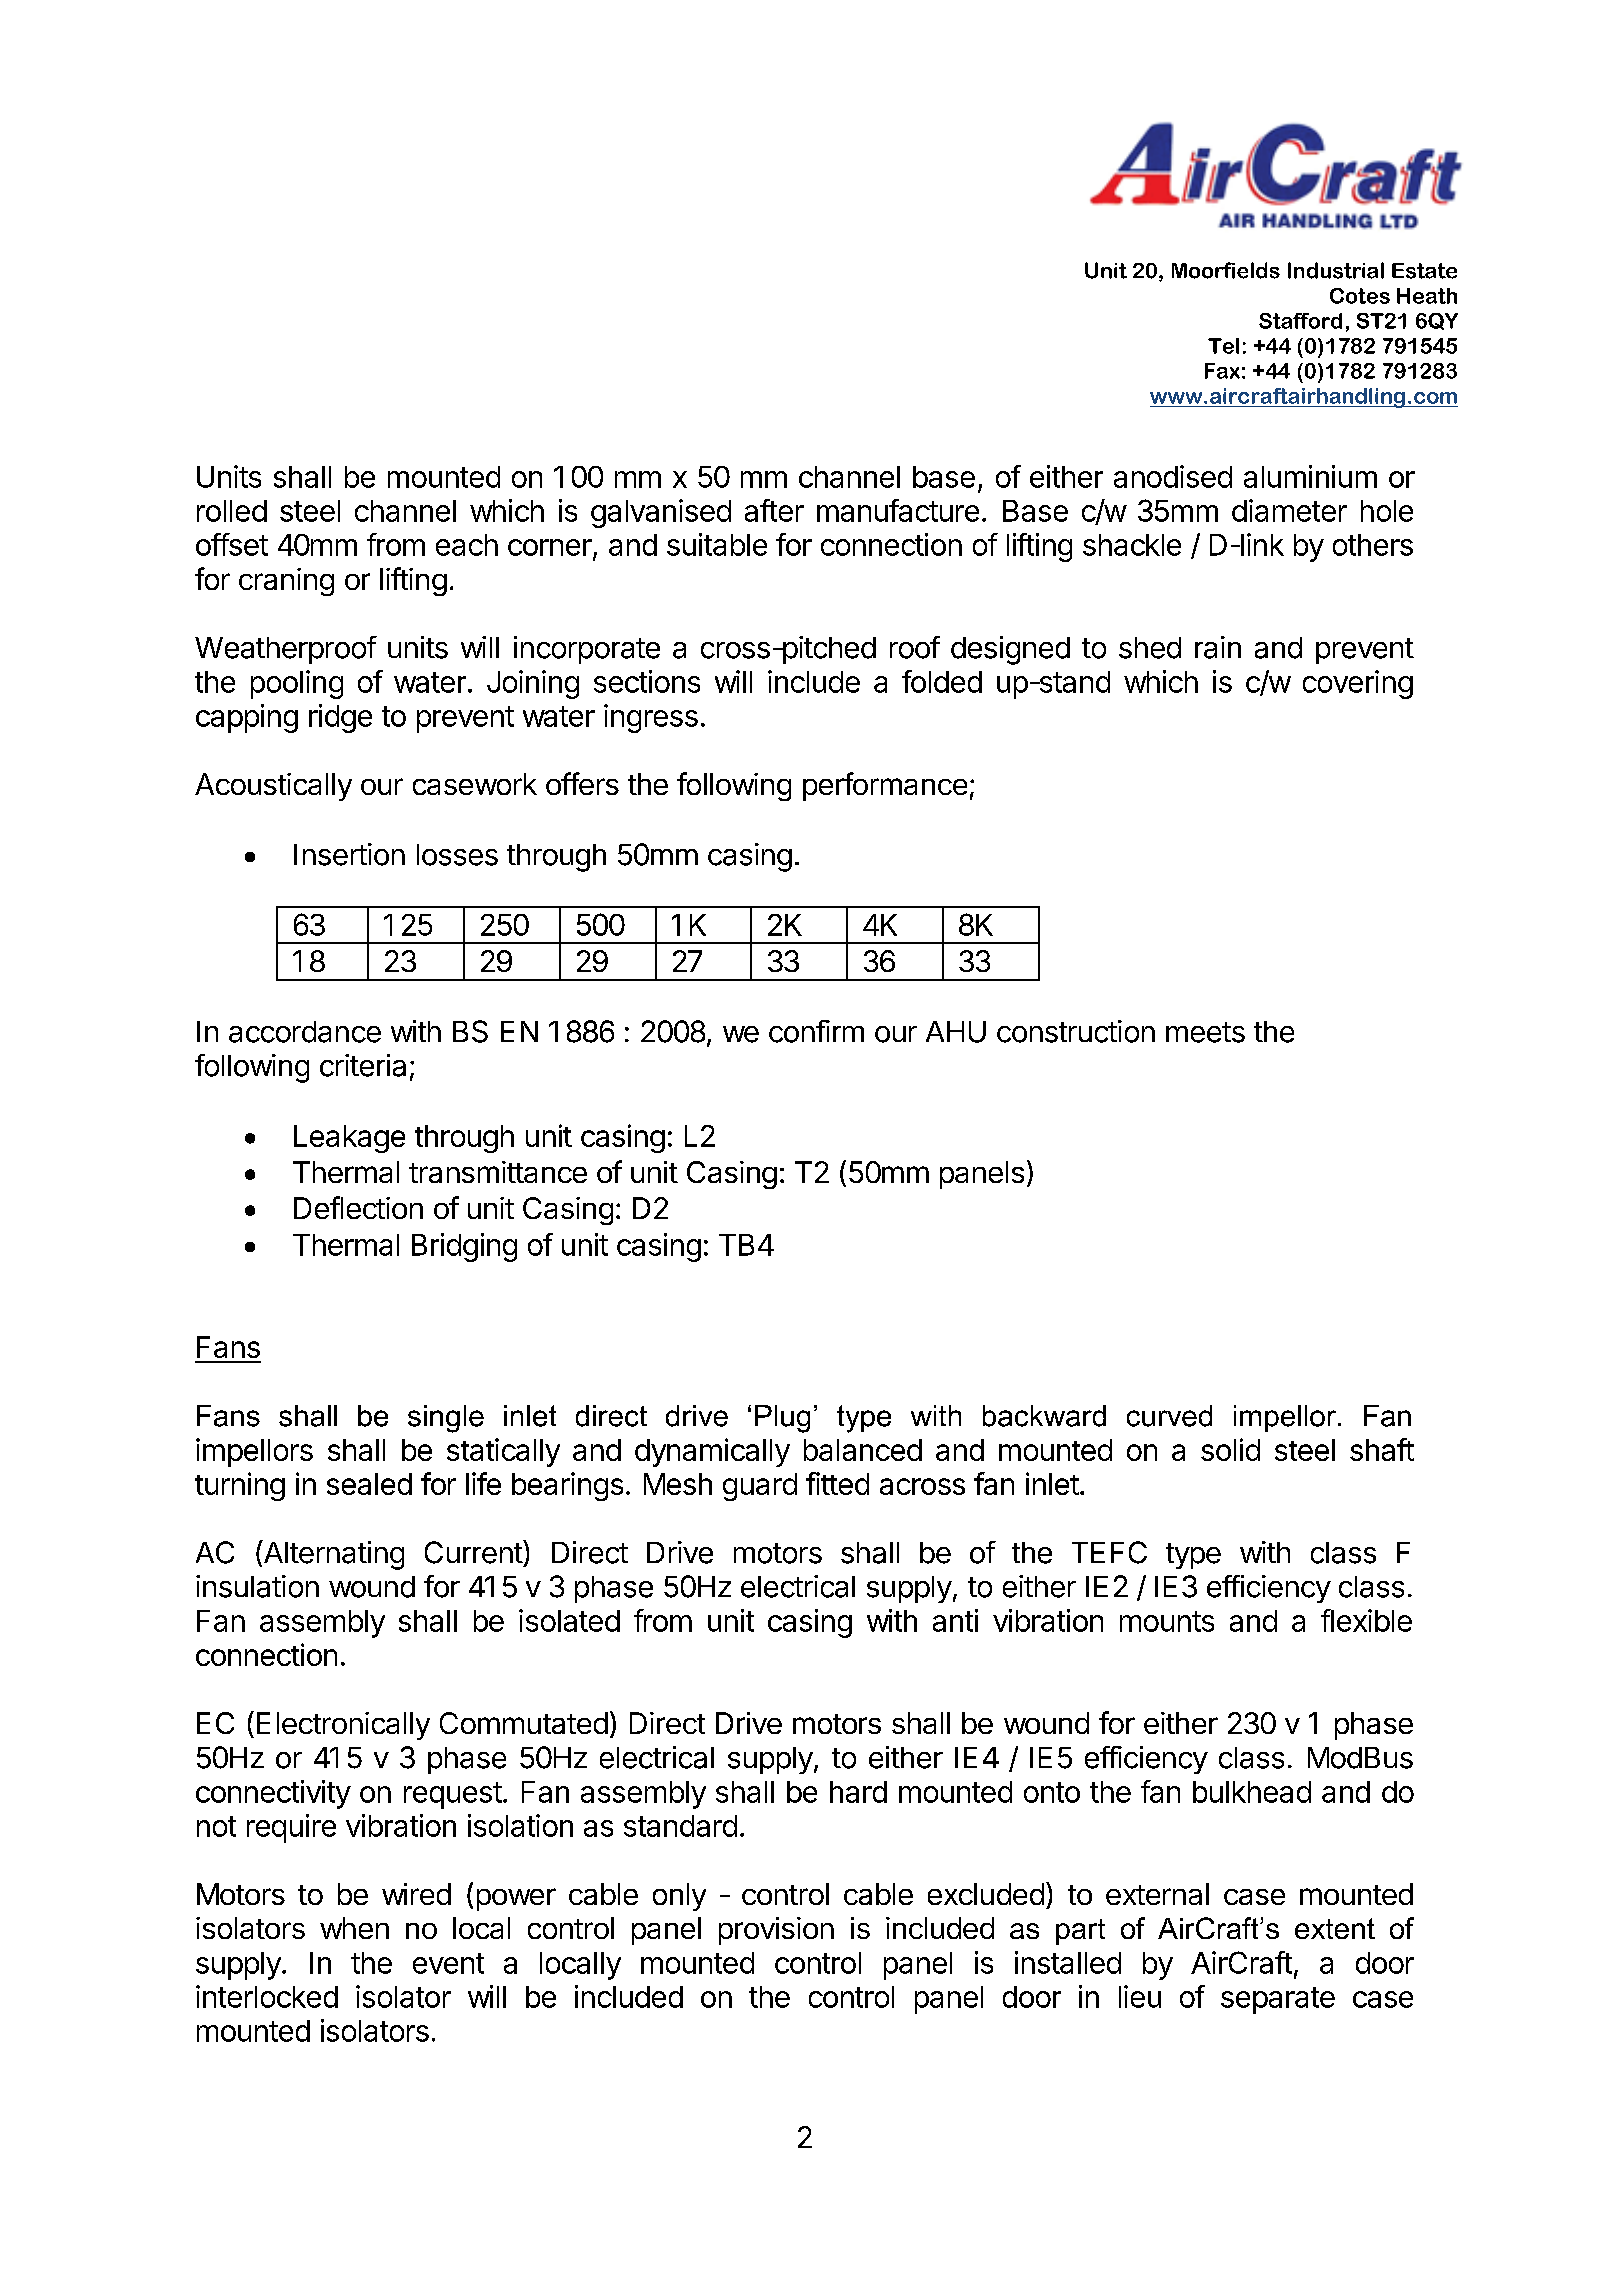 This page has height=2275, width=1608. I want to click on single, so click(446, 1419).
